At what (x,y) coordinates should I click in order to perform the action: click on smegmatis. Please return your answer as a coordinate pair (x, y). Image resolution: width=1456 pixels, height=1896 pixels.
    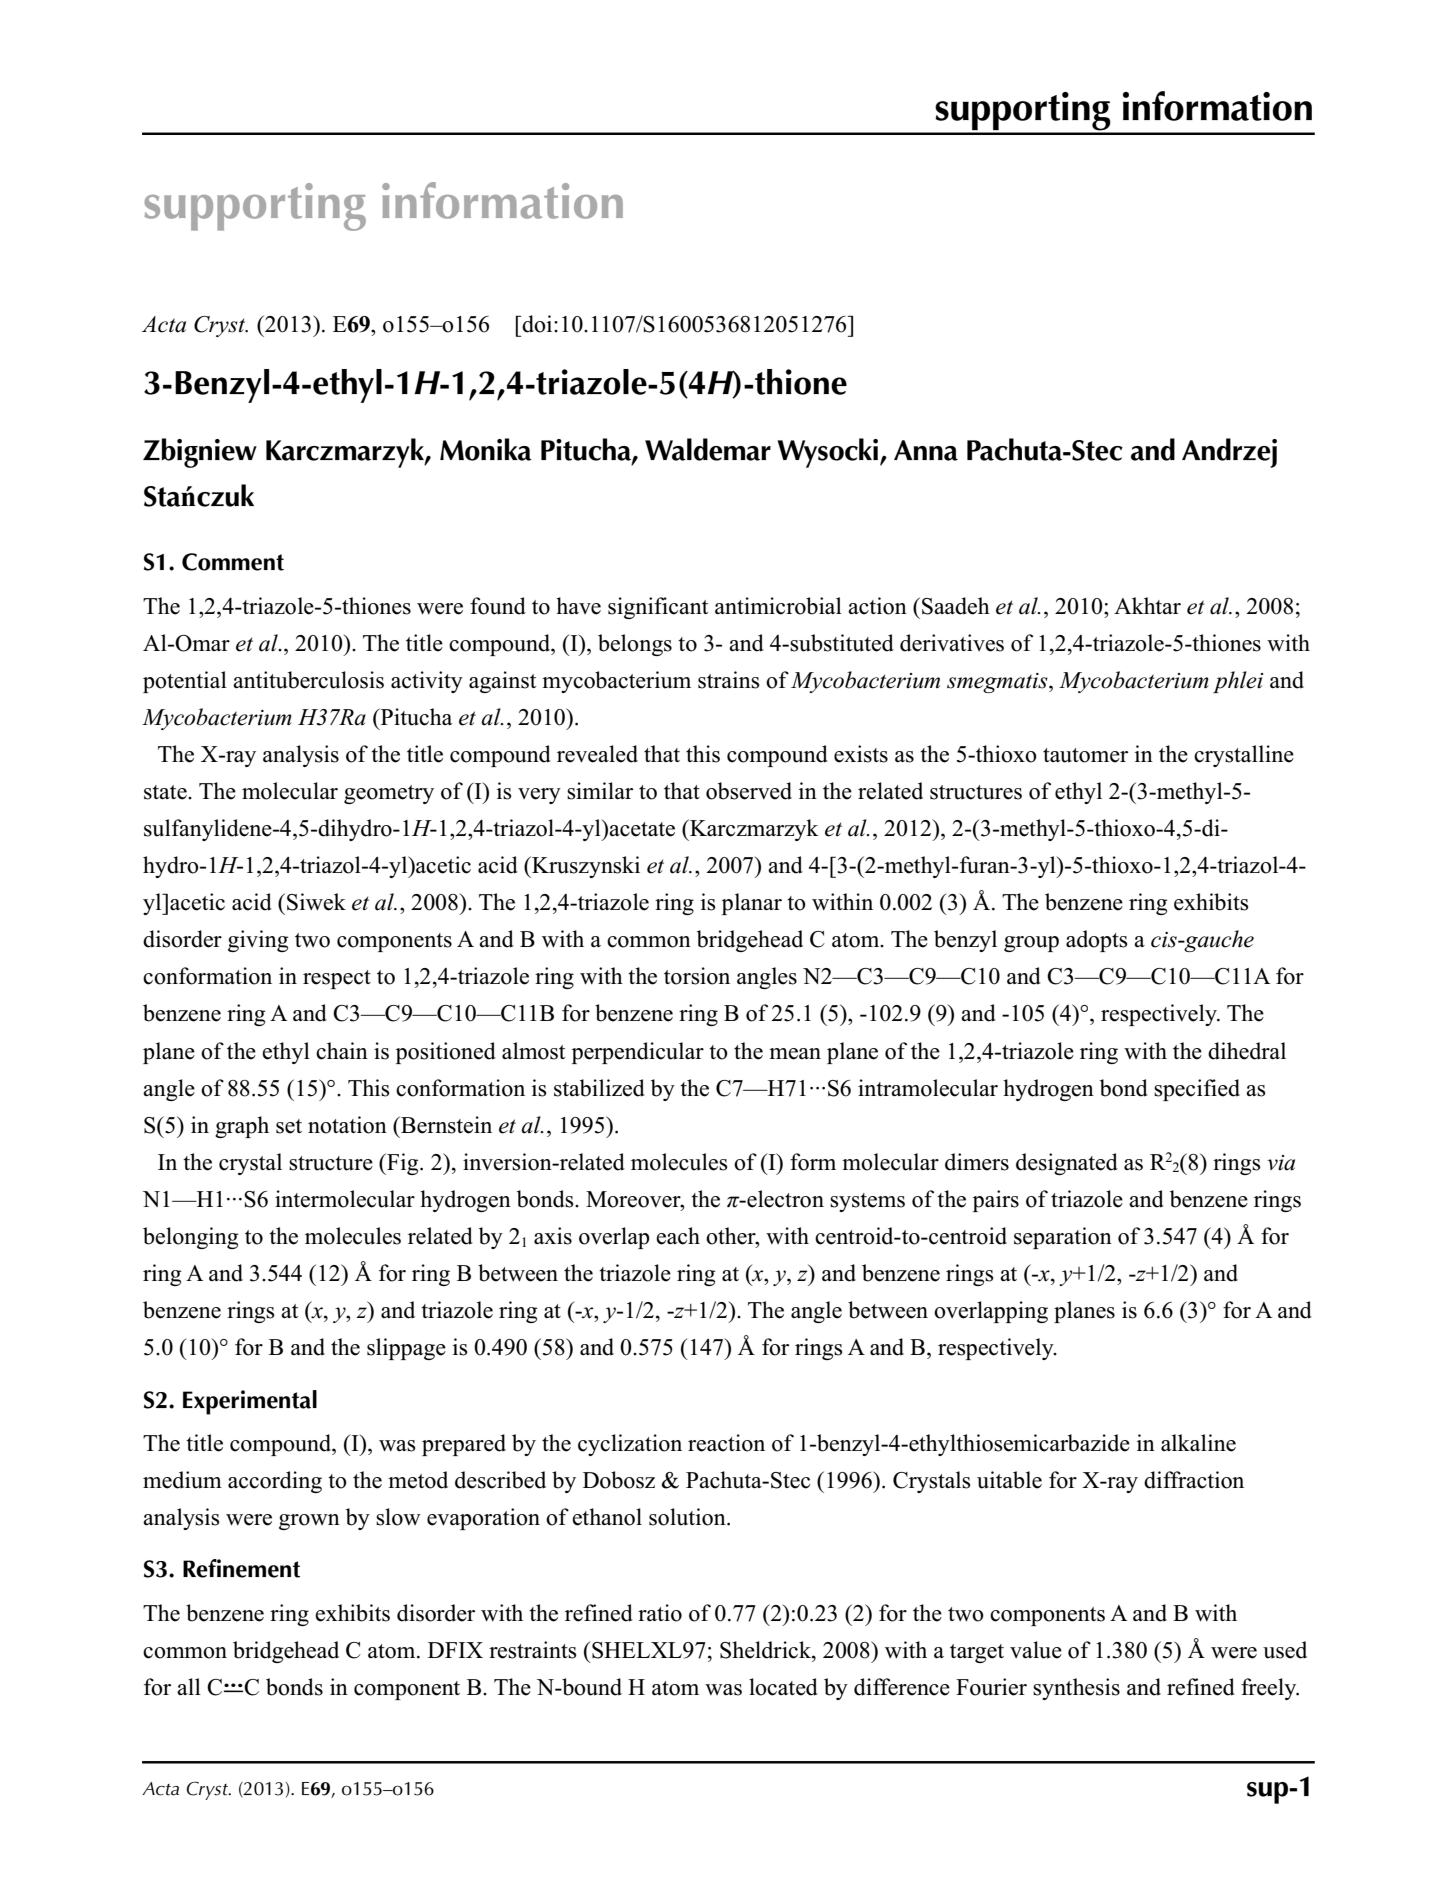
    Looking at the image, I should click on (998, 683).
